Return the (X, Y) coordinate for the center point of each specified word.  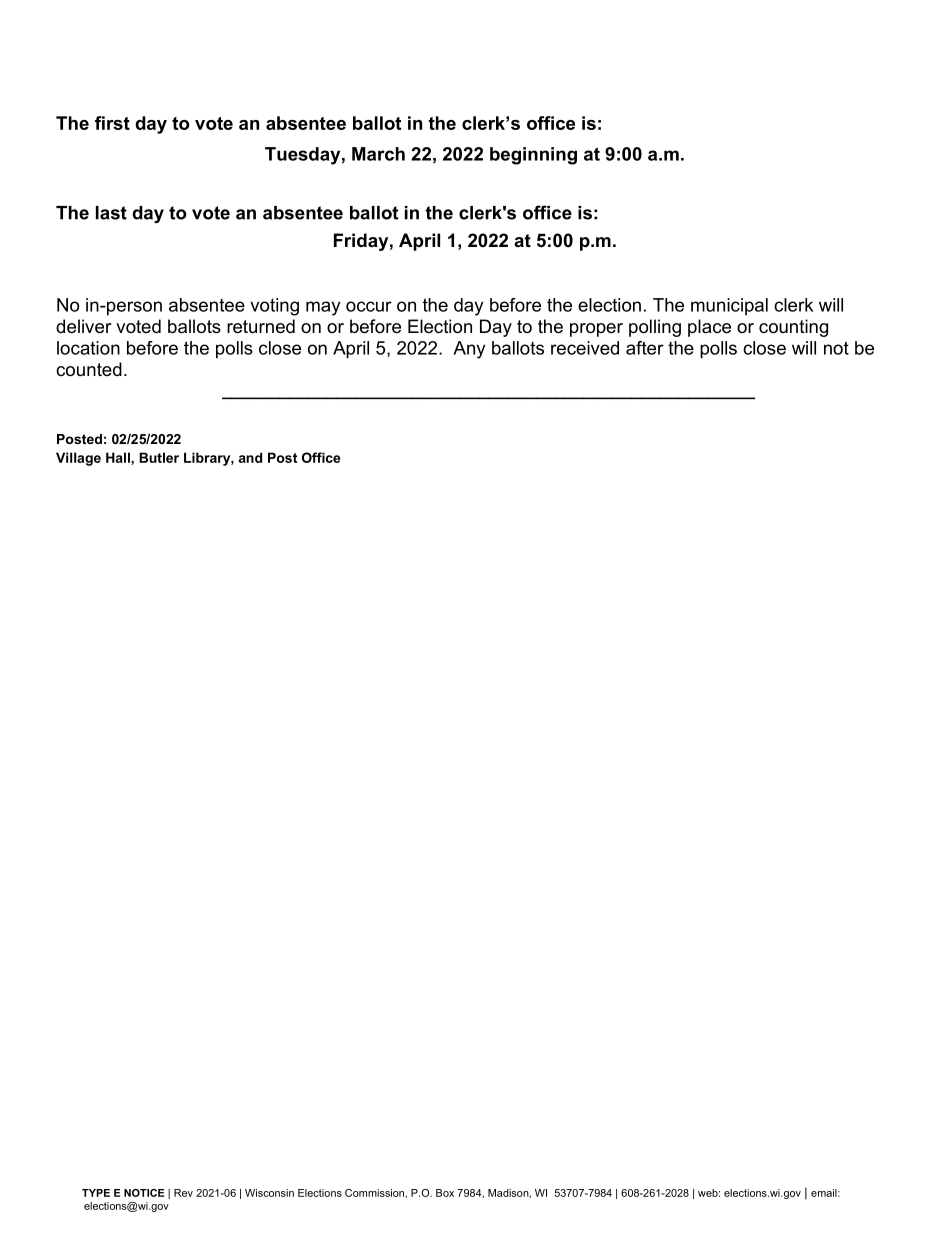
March (378, 154)
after (645, 348)
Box (445, 1193)
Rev (183, 1193)
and (250, 457)
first (112, 123)
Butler (159, 457)
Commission (375, 1193)
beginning (533, 156)
